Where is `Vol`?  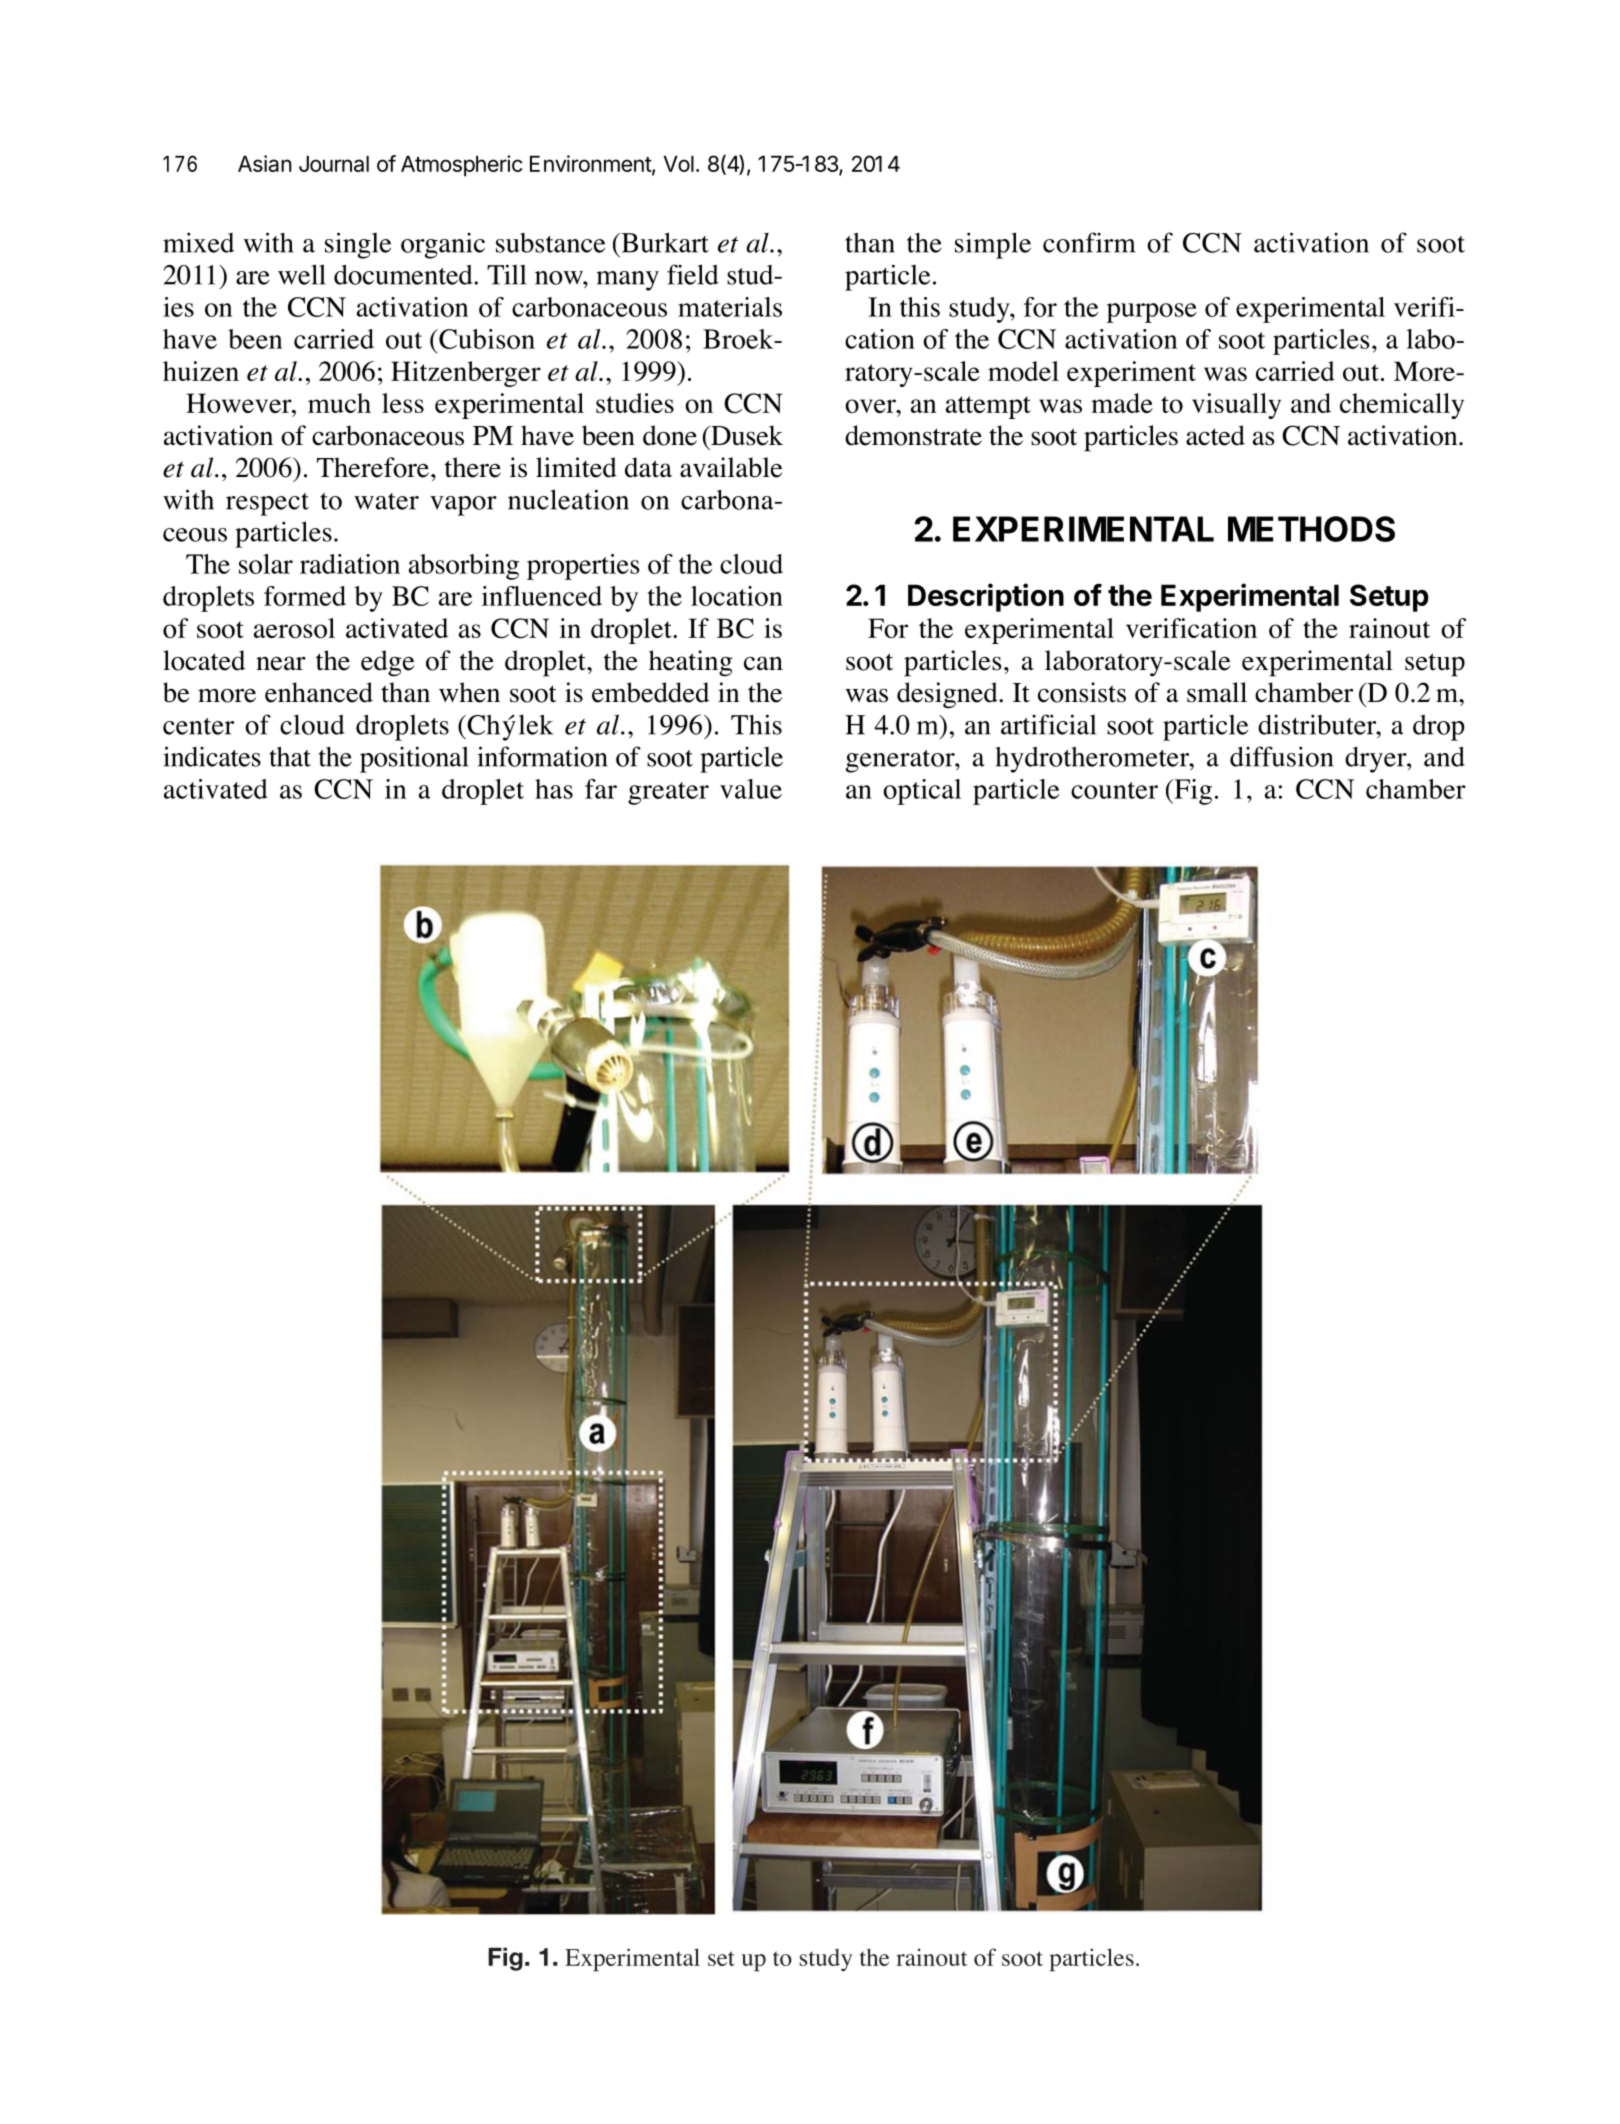
Vol is located at coordinates (679, 164).
